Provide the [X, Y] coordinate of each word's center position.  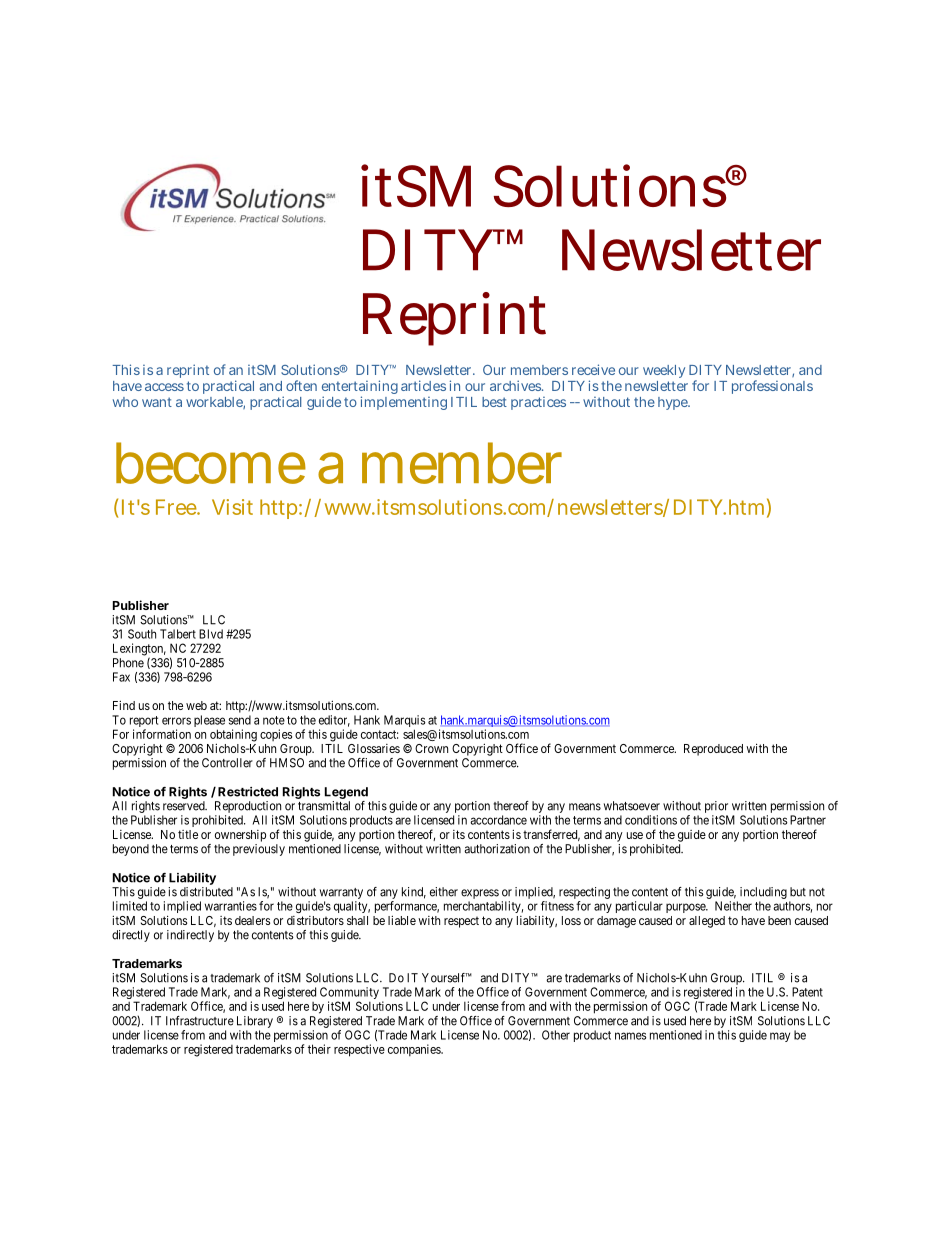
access [164, 387]
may [780, 1037]
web [196, 705]
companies [415, 1050]
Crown [431, 748]
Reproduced [713, 750]
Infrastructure [200, 1021]
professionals [772, 387]
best [494, 402]
